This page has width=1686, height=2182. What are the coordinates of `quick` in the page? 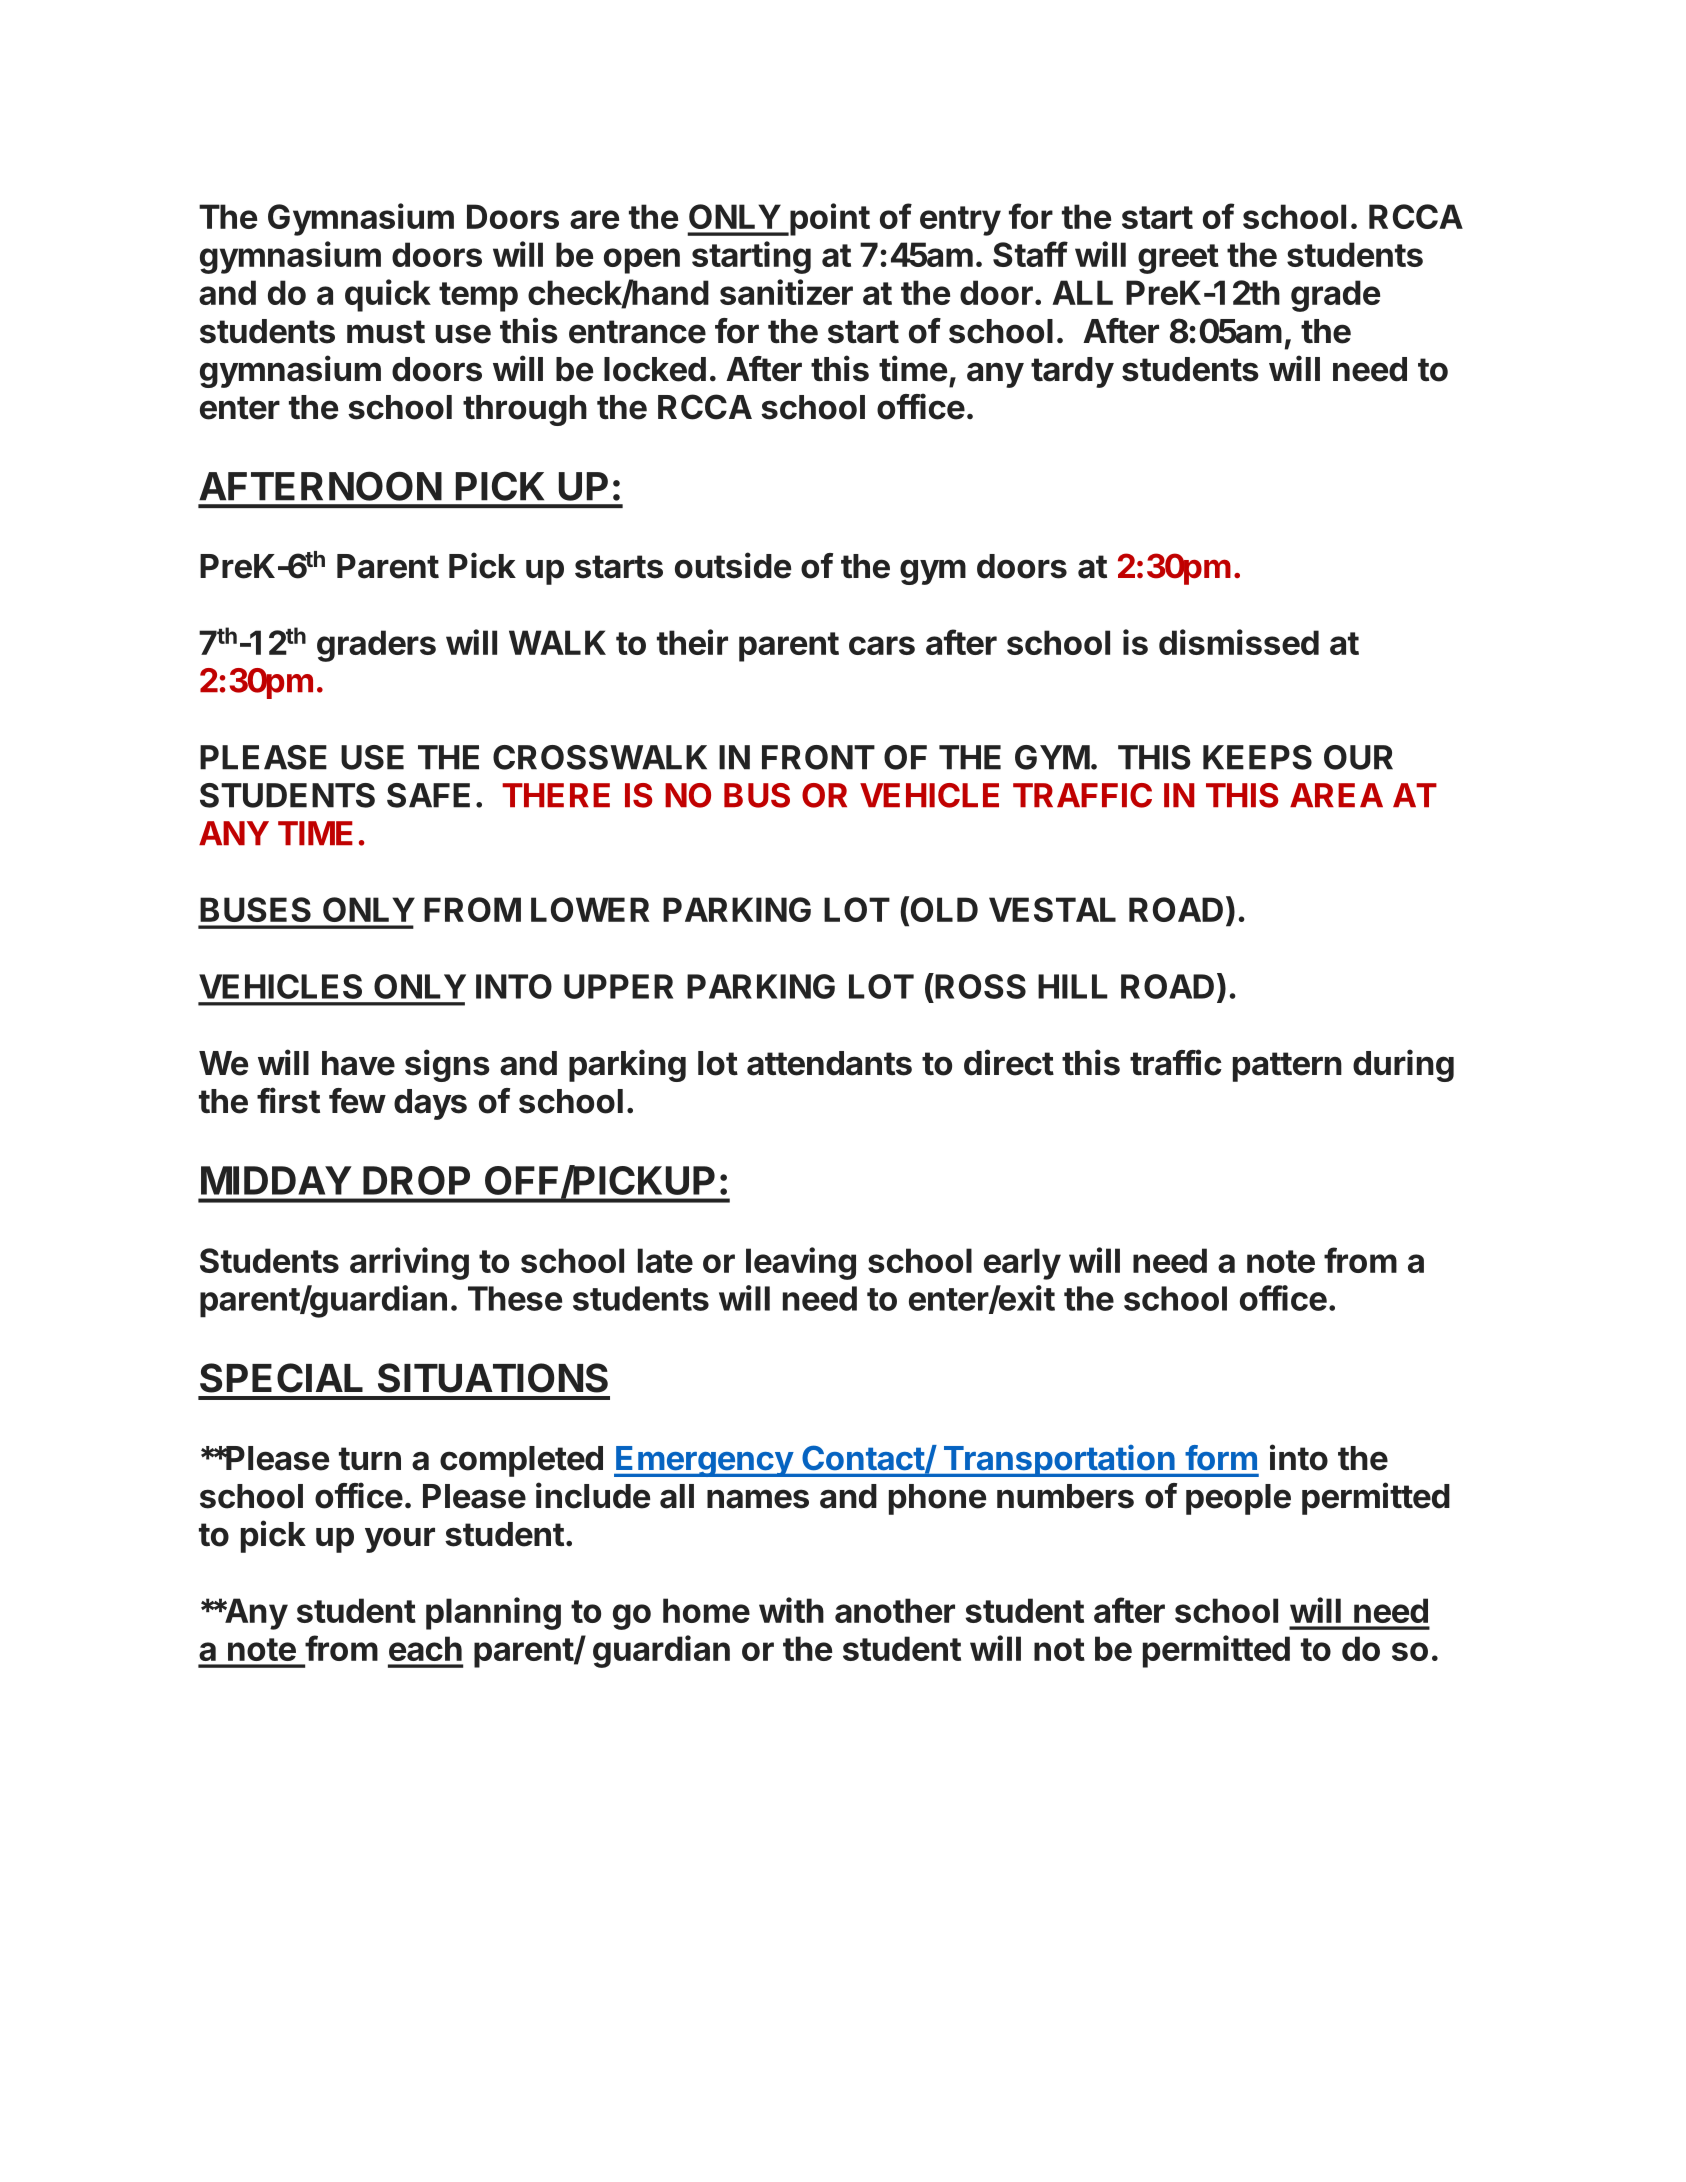 It's located at (388, 295).
